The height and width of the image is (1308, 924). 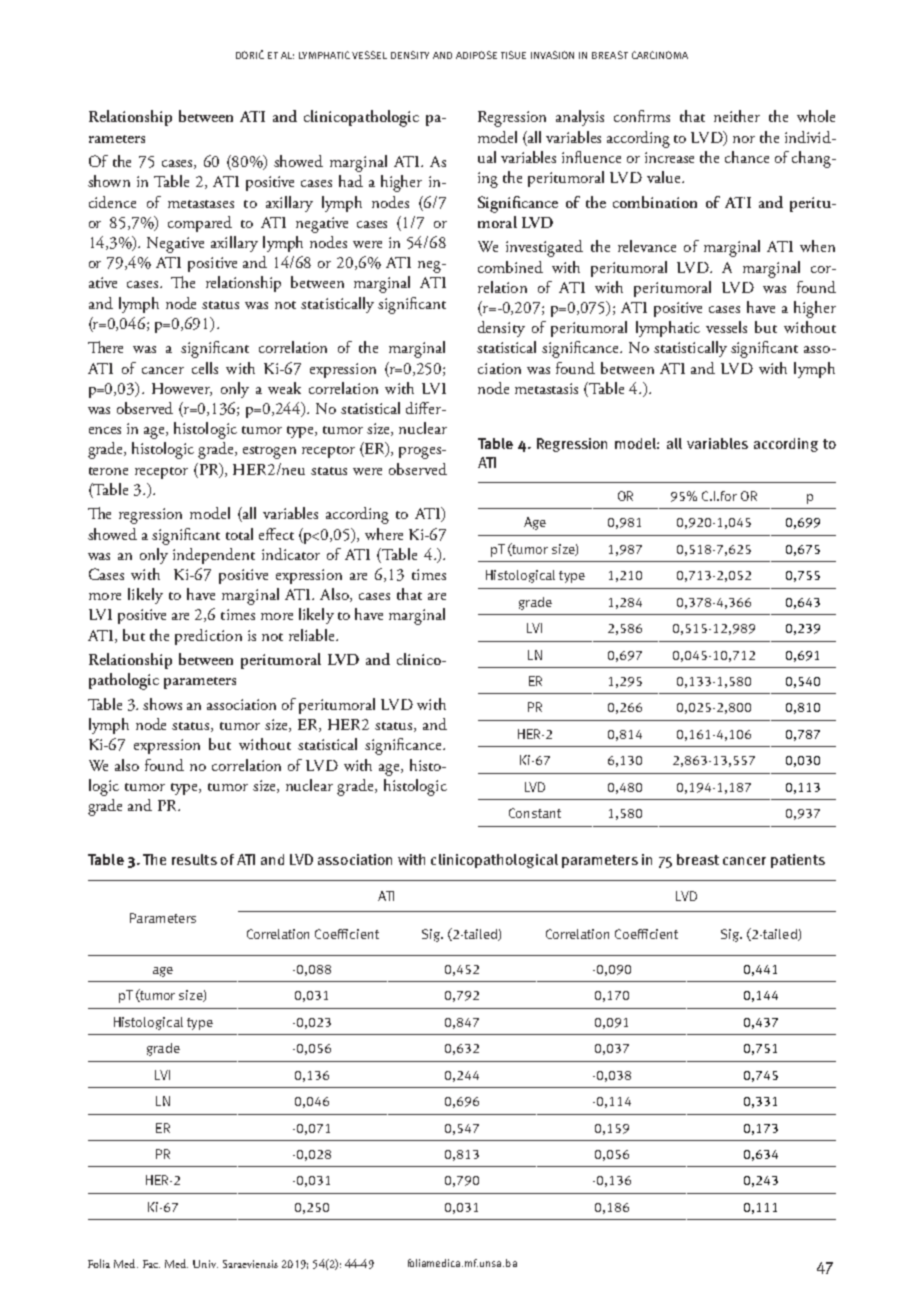 I want to click on patients, so click(x=798, y=861).
